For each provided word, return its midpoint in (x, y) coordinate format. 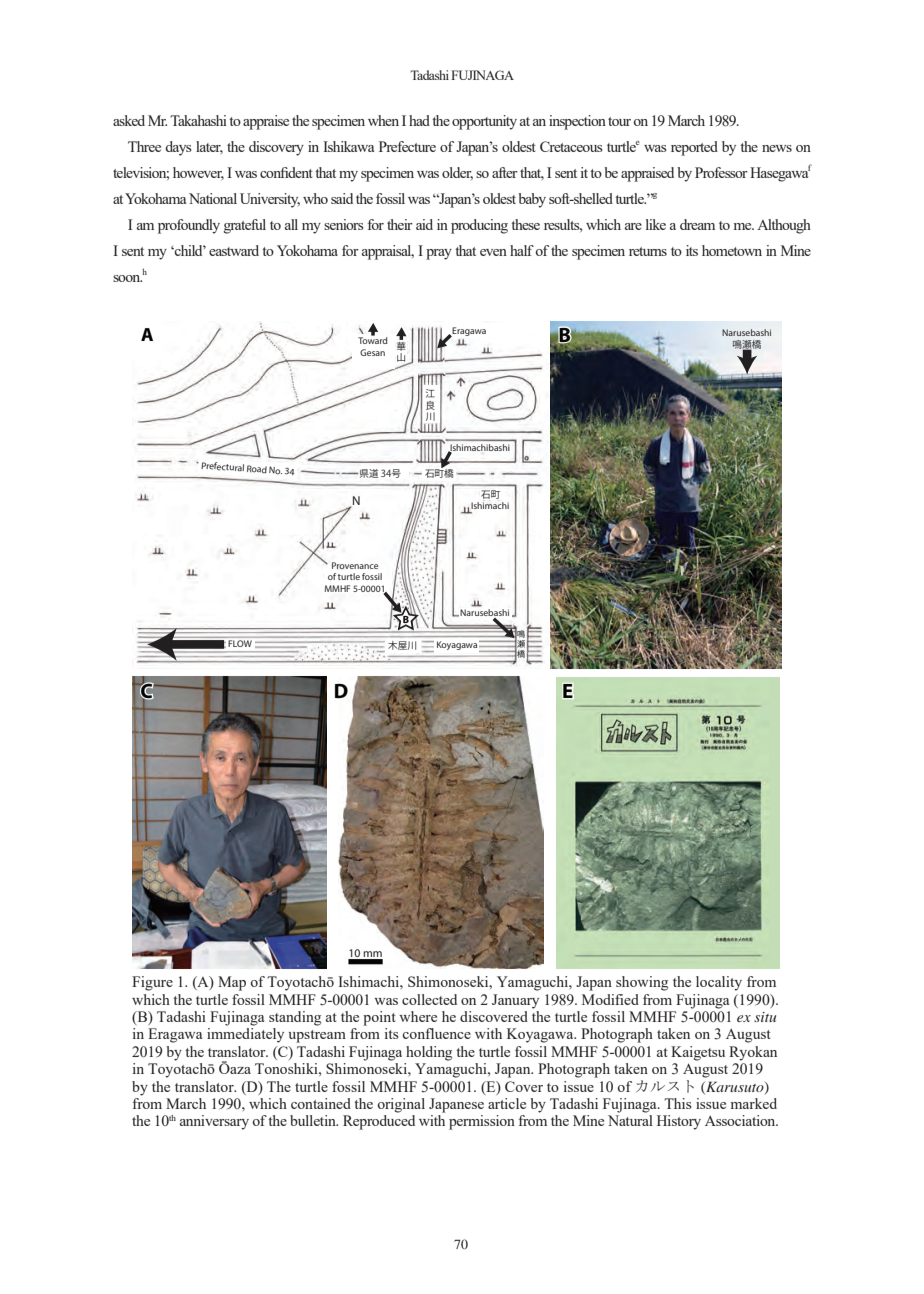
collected (429, 999)
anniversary (214, 1122)
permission (482, 1122)
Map (232, 983)
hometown (732, 250)
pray (439, 254)
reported (694, 148)
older (457, 173)
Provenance (355, 565)
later (209, 147)
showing (642, 983)
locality (719, 983)
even (493, 252)
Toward (372, 339)
